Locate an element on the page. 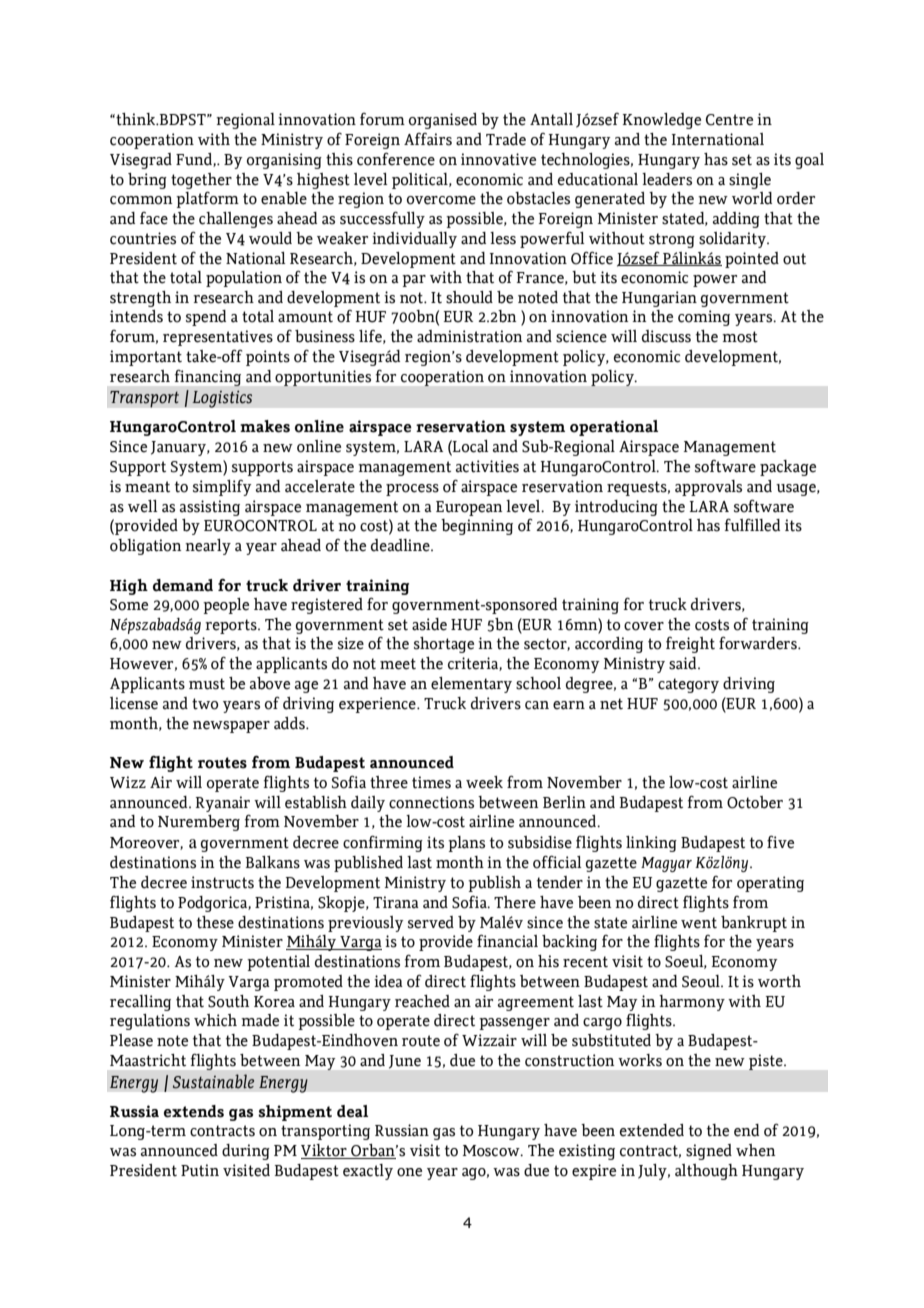 This image has width=924, height=1308. representatives is located at coordinates (218, 338).
